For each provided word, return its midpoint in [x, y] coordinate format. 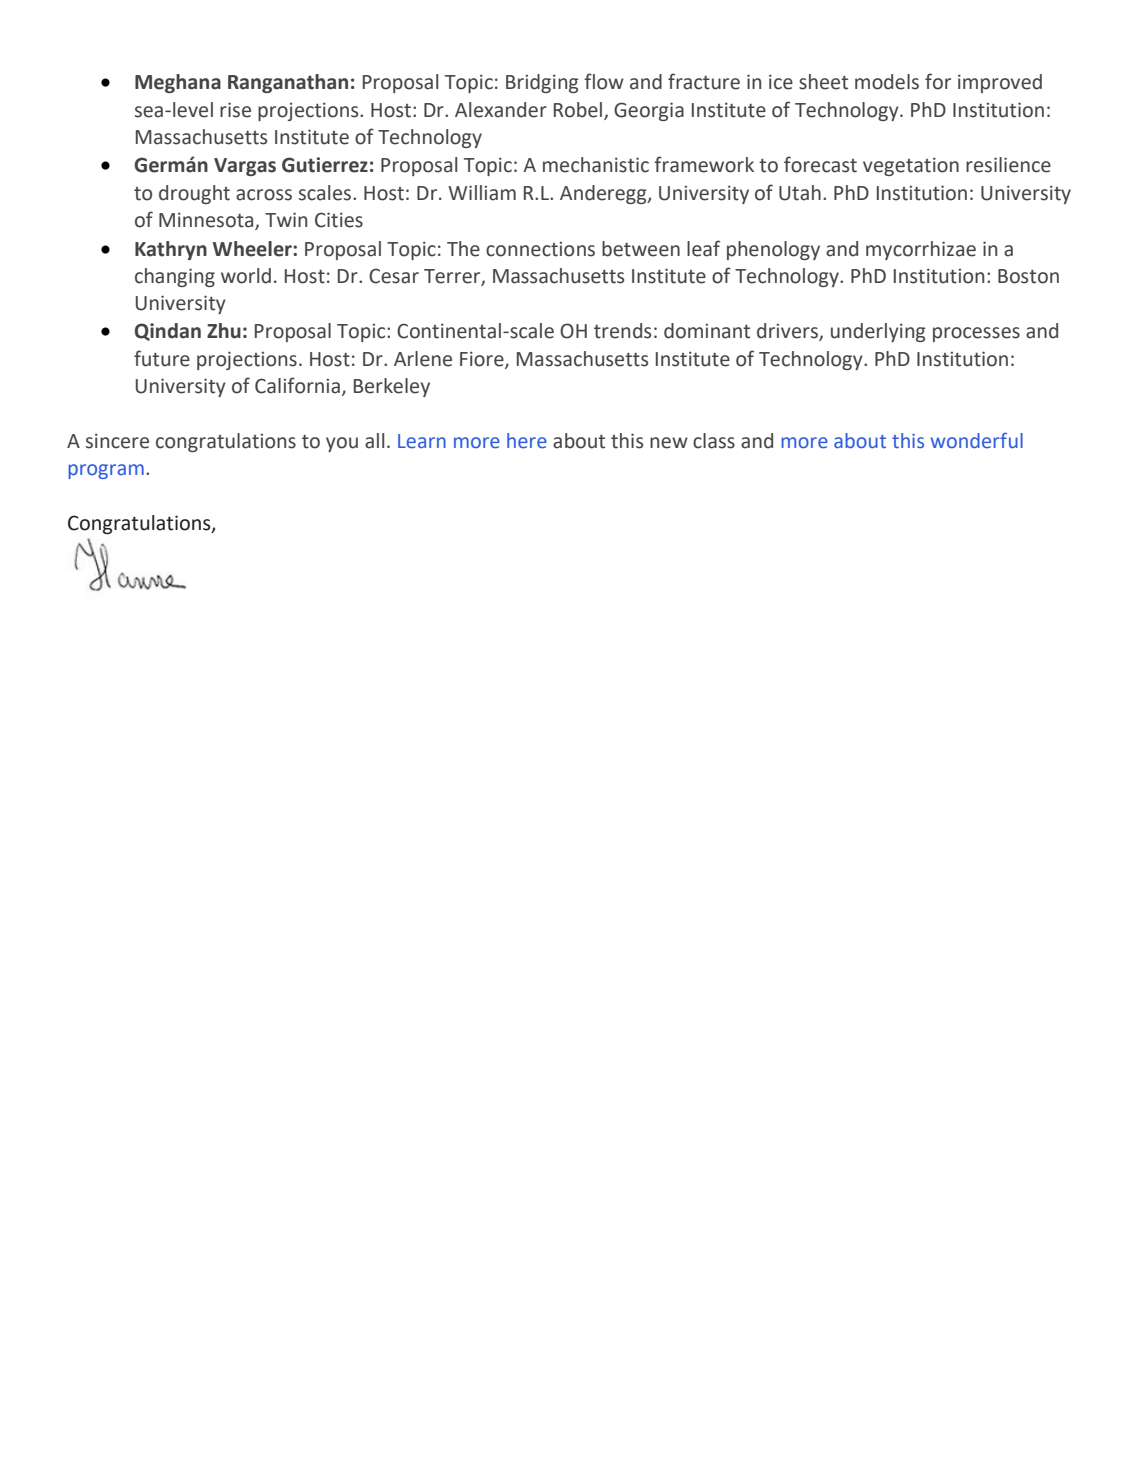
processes [976, 334]
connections [540, 249]
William [482, 193]
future [162, 358]
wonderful [977, 440]
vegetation [911, 166]
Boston [1028, 276]
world [246, 276]
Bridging [542, 83]
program [106, 471]
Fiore [483, 360]
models [887, 82]
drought [194, 194]
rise [235, 110]
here [527, 441]
